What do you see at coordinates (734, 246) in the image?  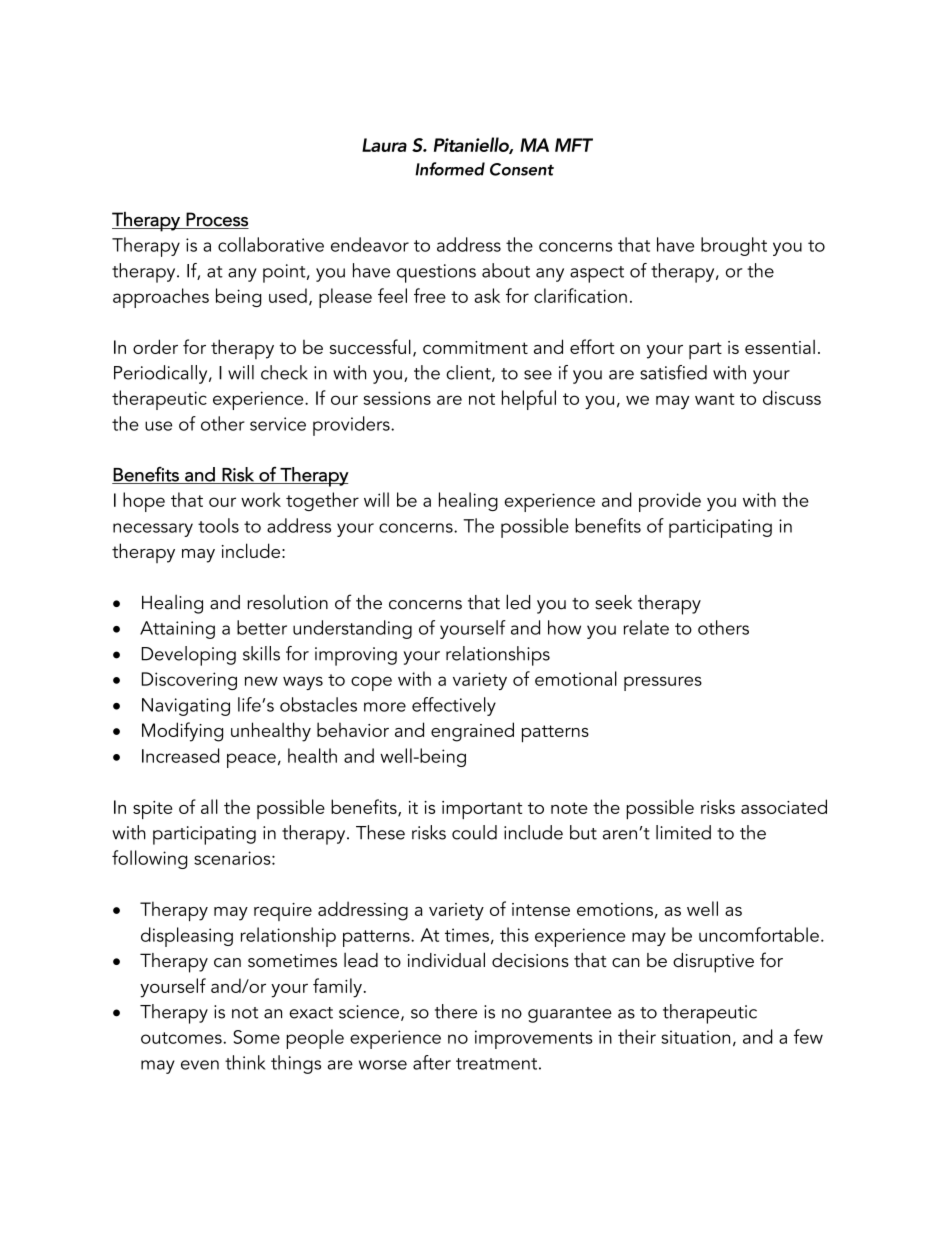 I see `brought` at bounding box center [734, 246].
